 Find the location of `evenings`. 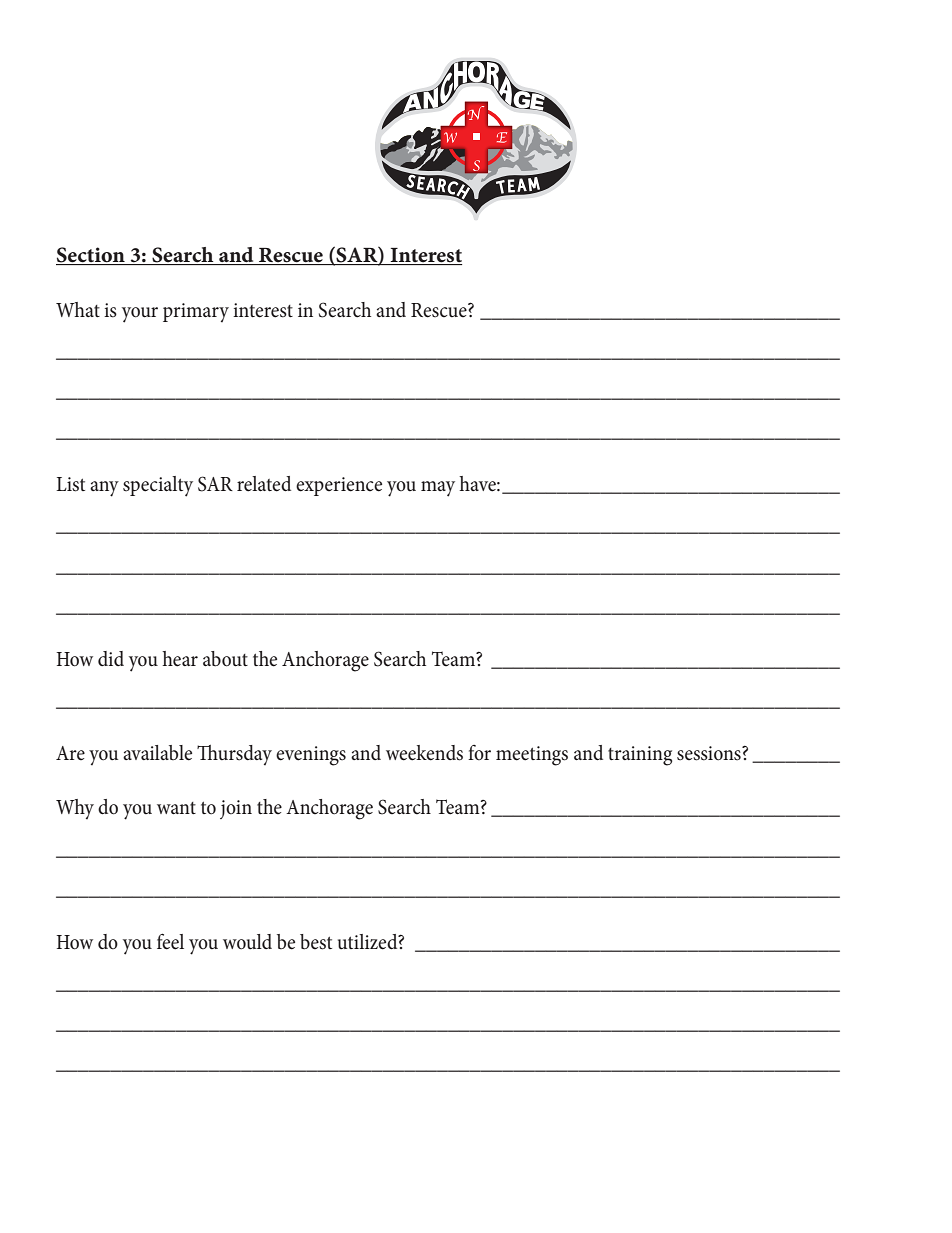

evenings is located at coordinates (311, 756).
